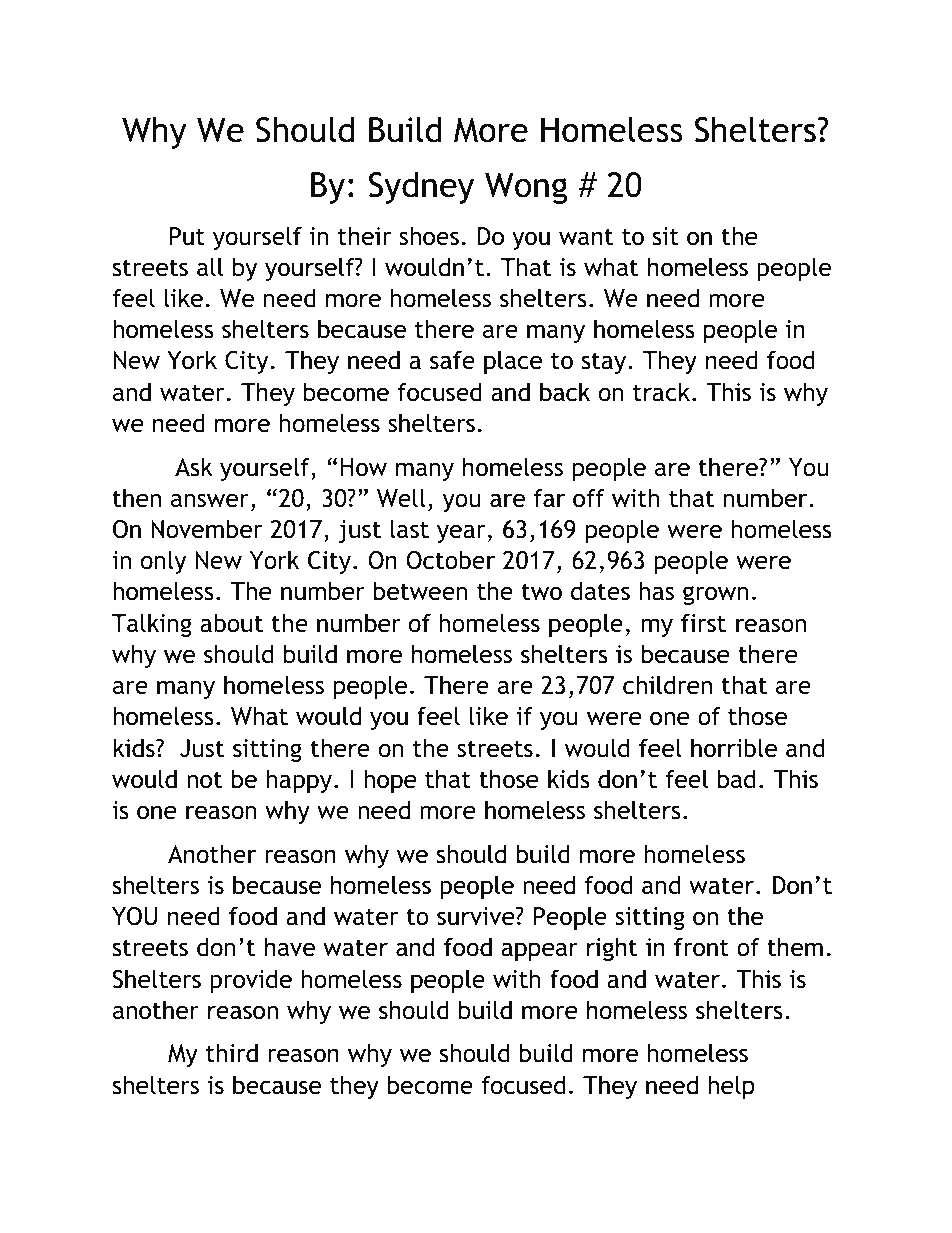  Describe the element at coordinates (187, 236) in the screenshot. I see `Put` at that location.
